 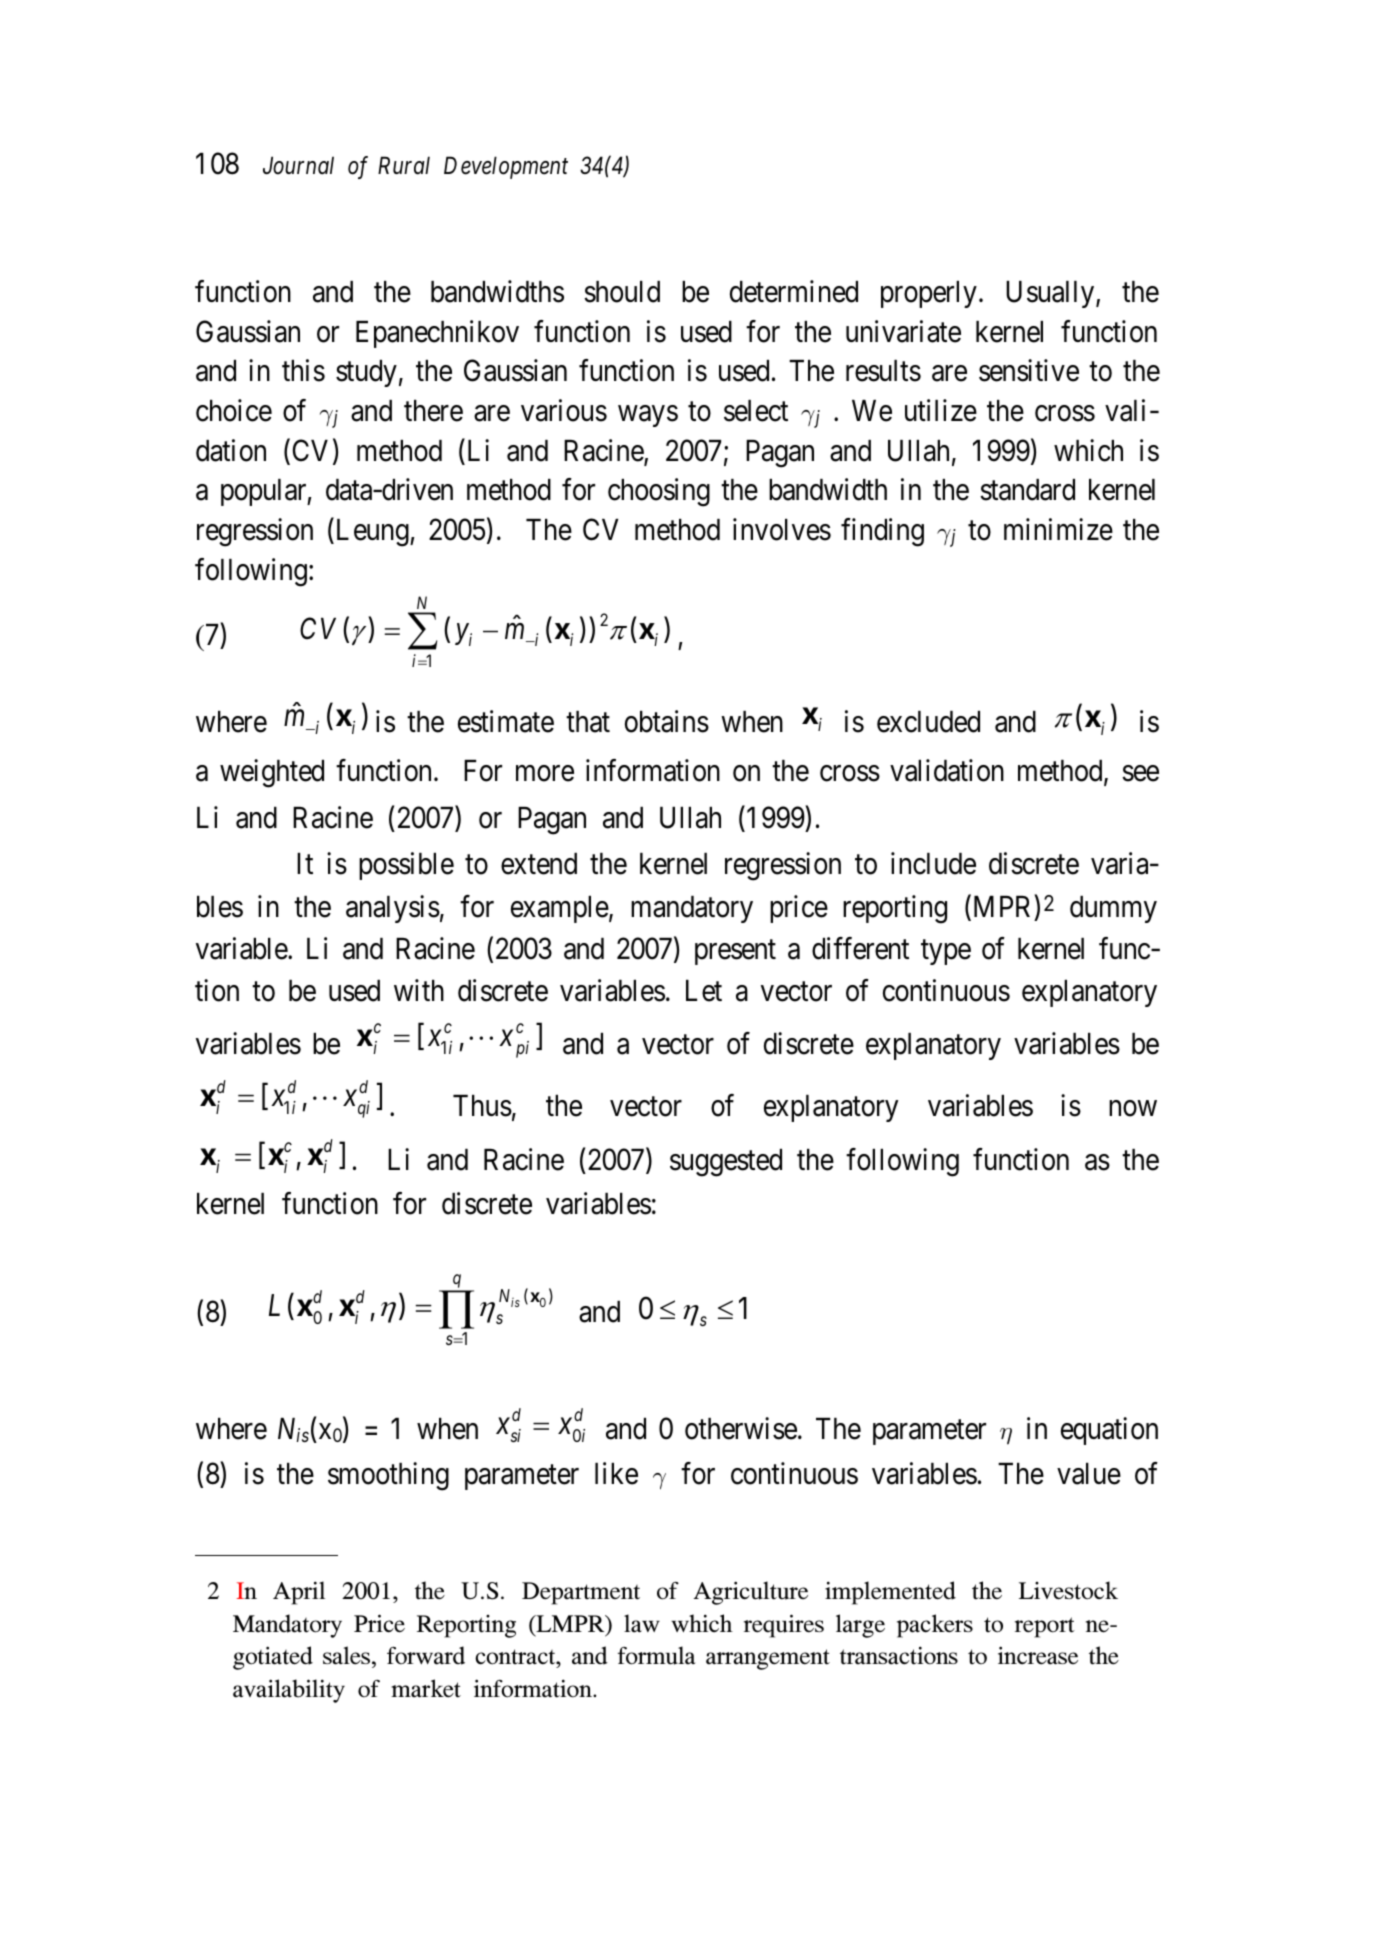 I want to click on Usually, so click(x=1051, y=294).
